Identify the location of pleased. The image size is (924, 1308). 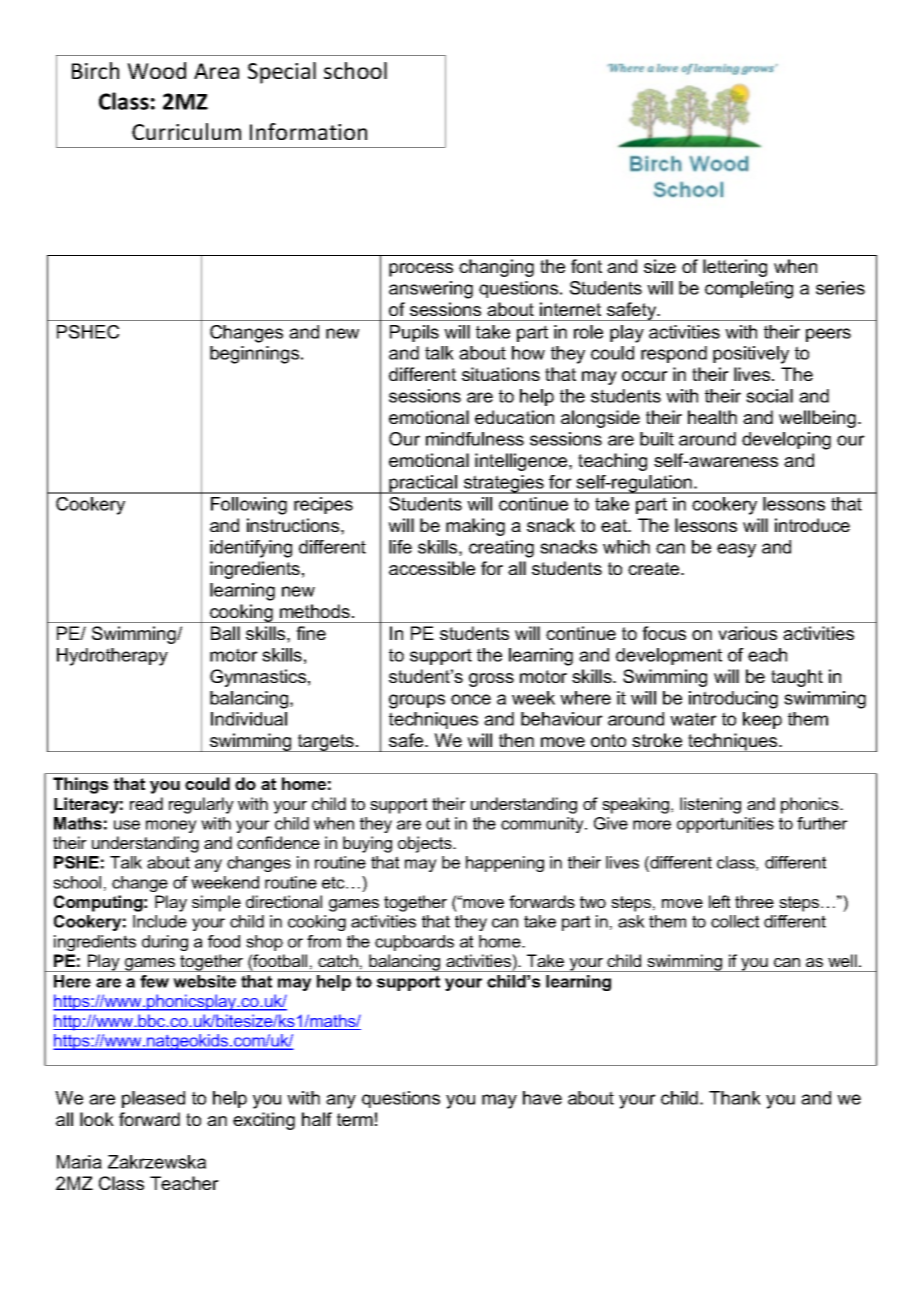
(153, 1099).
